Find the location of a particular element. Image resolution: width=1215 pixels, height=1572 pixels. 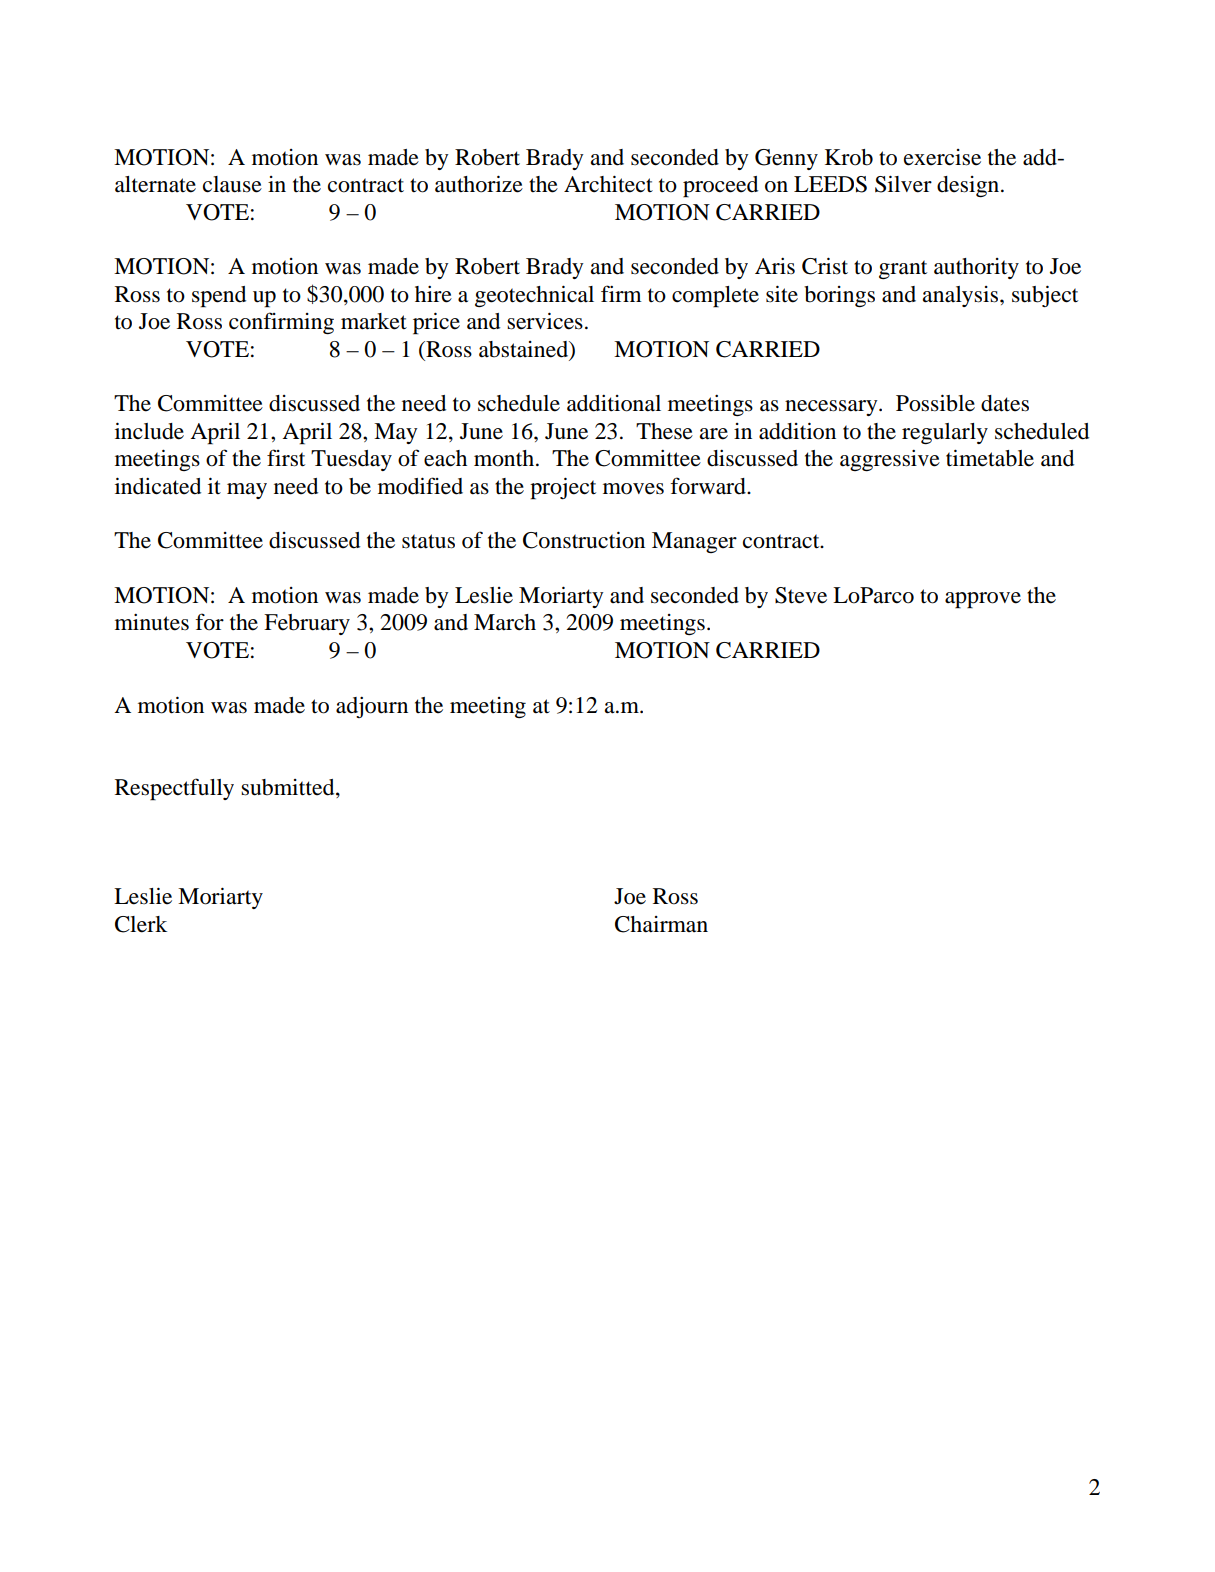

Chairman is located at coordinates (661, 924).
